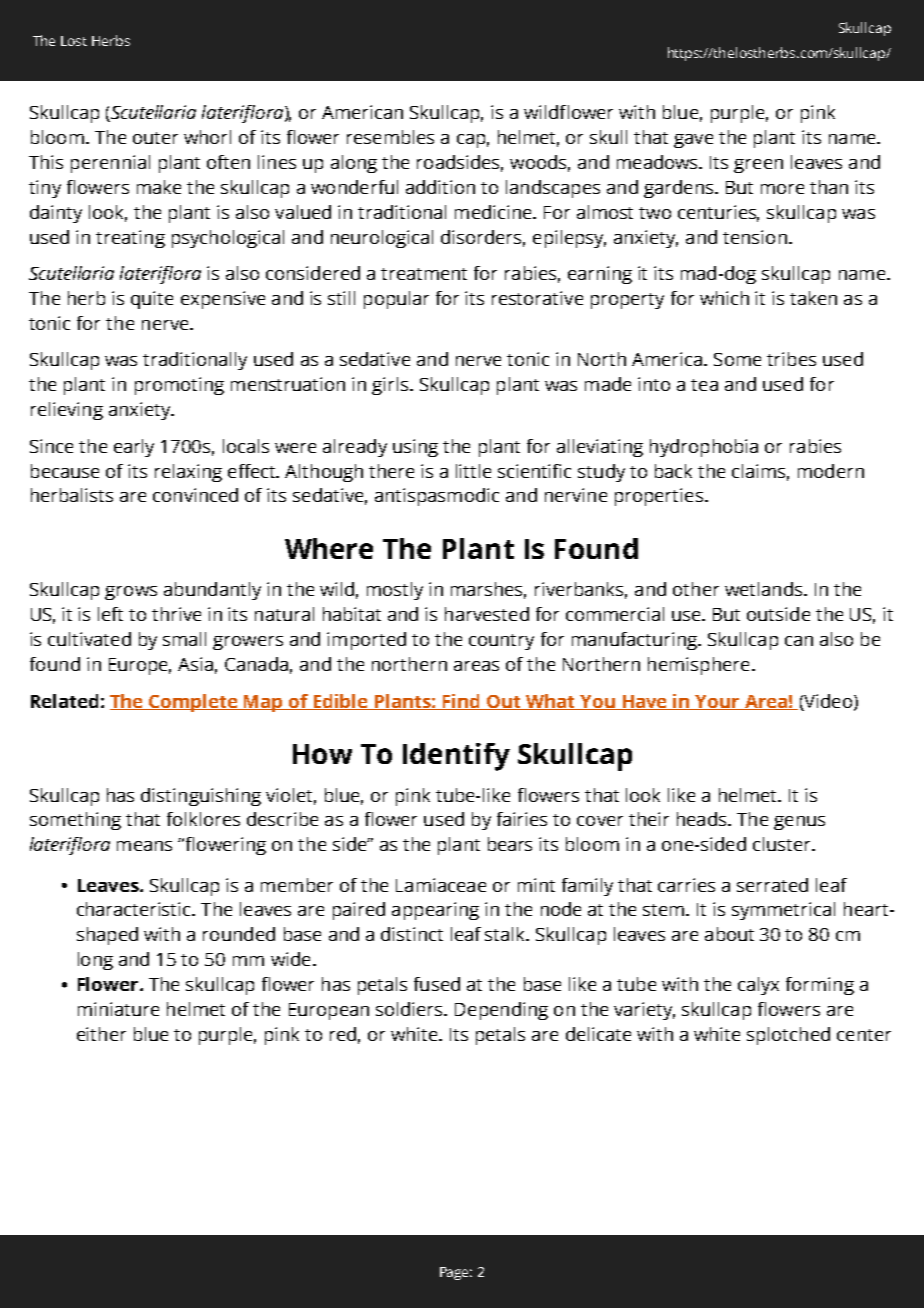 The image size is (924, 1308). What do you see at coordinates (704, 448) in the screenshot?
I see `hydrophobia` at bounding box center [704, 448].
